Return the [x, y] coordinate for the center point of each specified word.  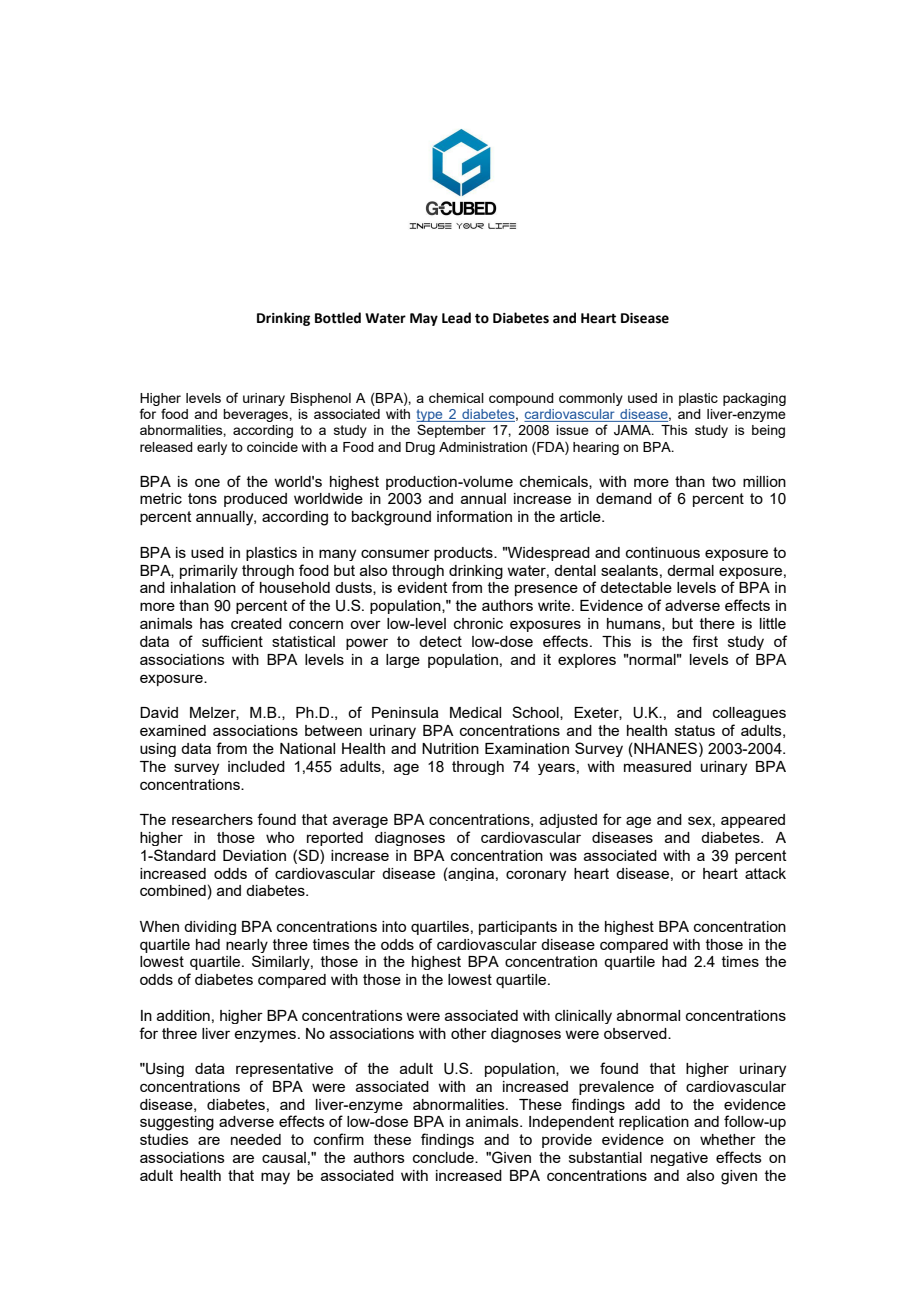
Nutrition [450, 748]
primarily [209, 572]
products [464, 554]
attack [765, 873]
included [256, 766]
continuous [663, 552]
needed [256, 1139]
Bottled [338, 318]
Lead [456, 318]
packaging [754, 399]
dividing [210, 928]
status [695, 730]
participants [518, 928]
